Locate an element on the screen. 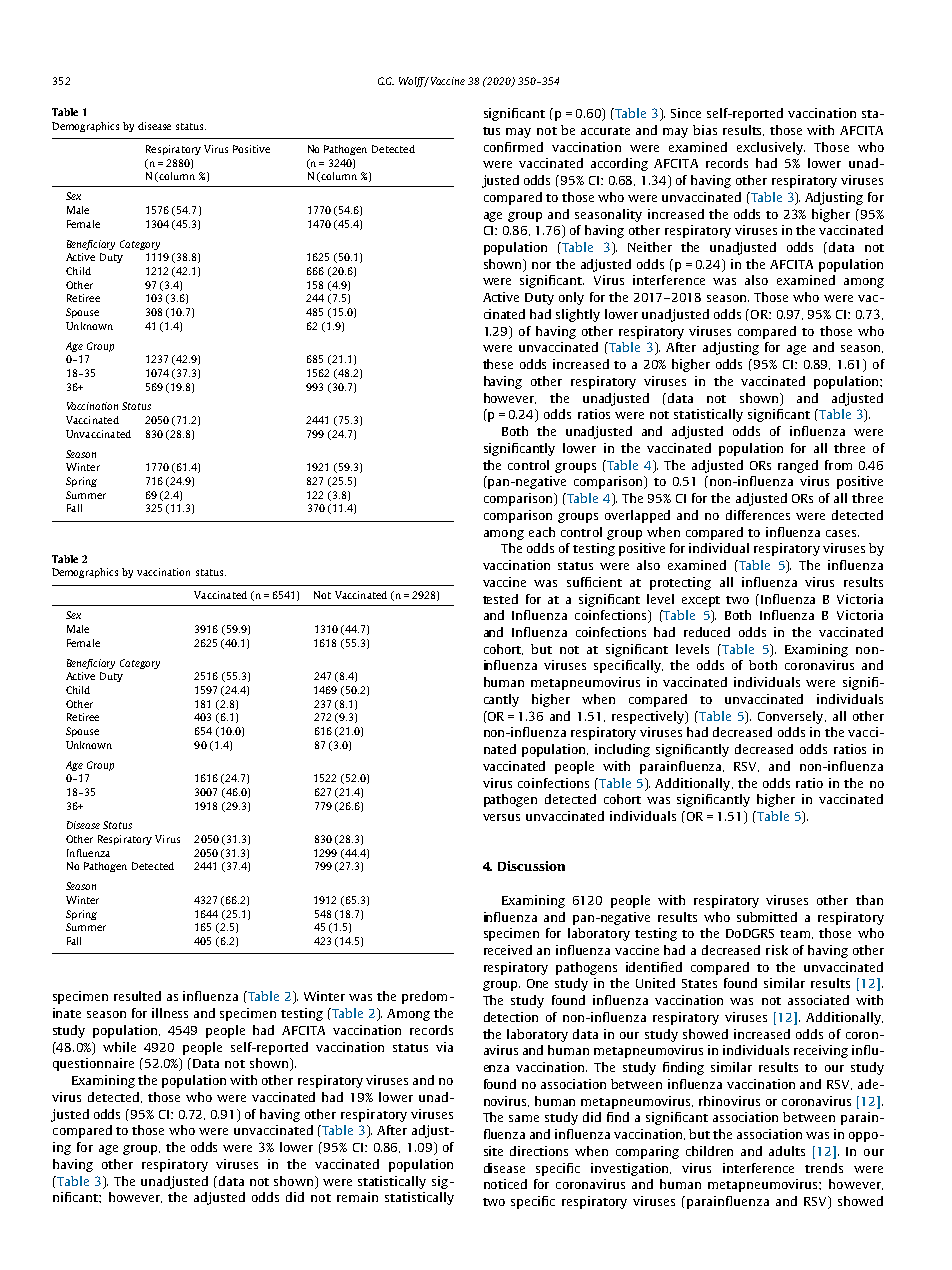 This screenshot has width=952, height=1270. Discussion is located at coordinates (531, 866).
